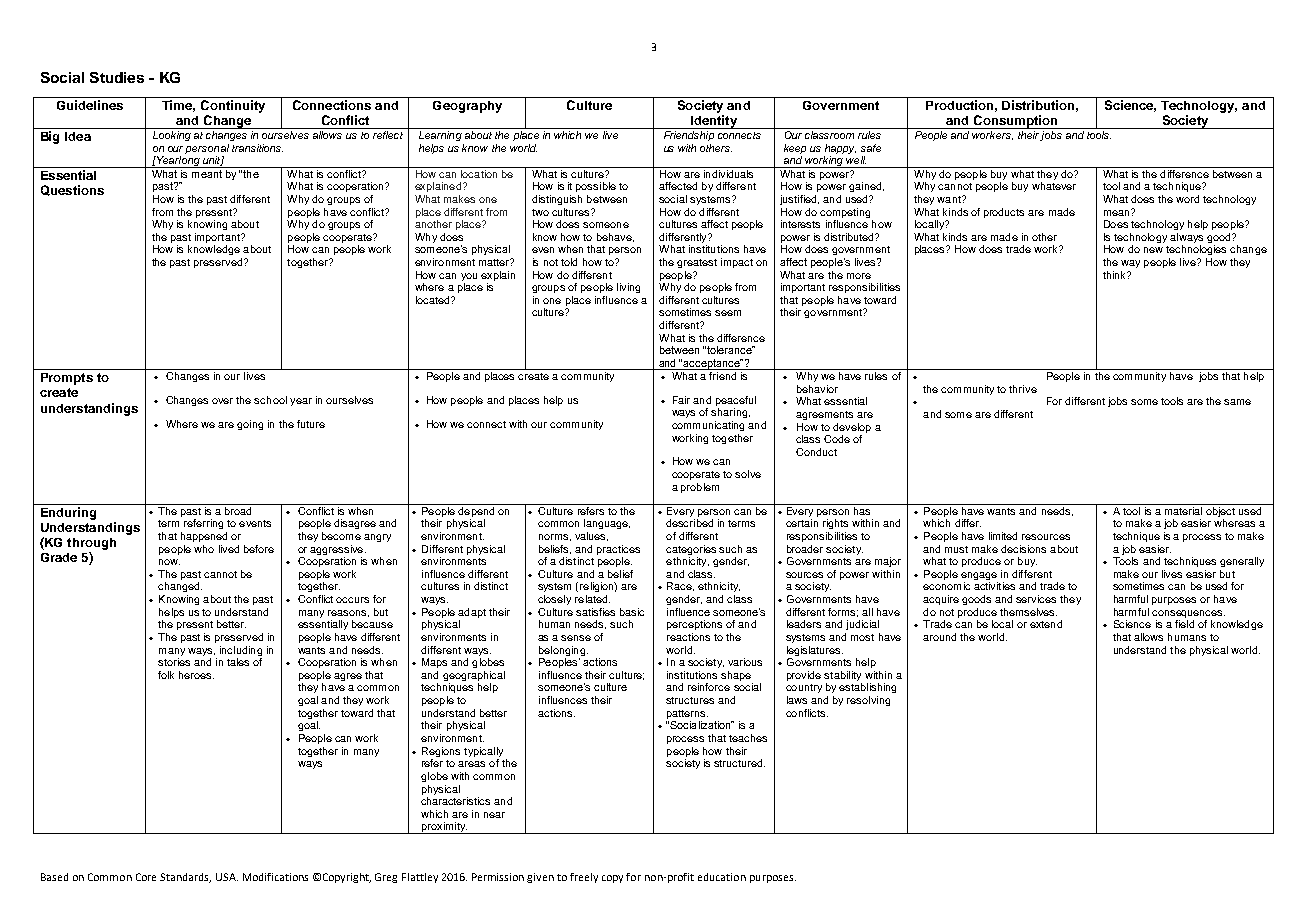  I want to click on including, so click(241, 651).
